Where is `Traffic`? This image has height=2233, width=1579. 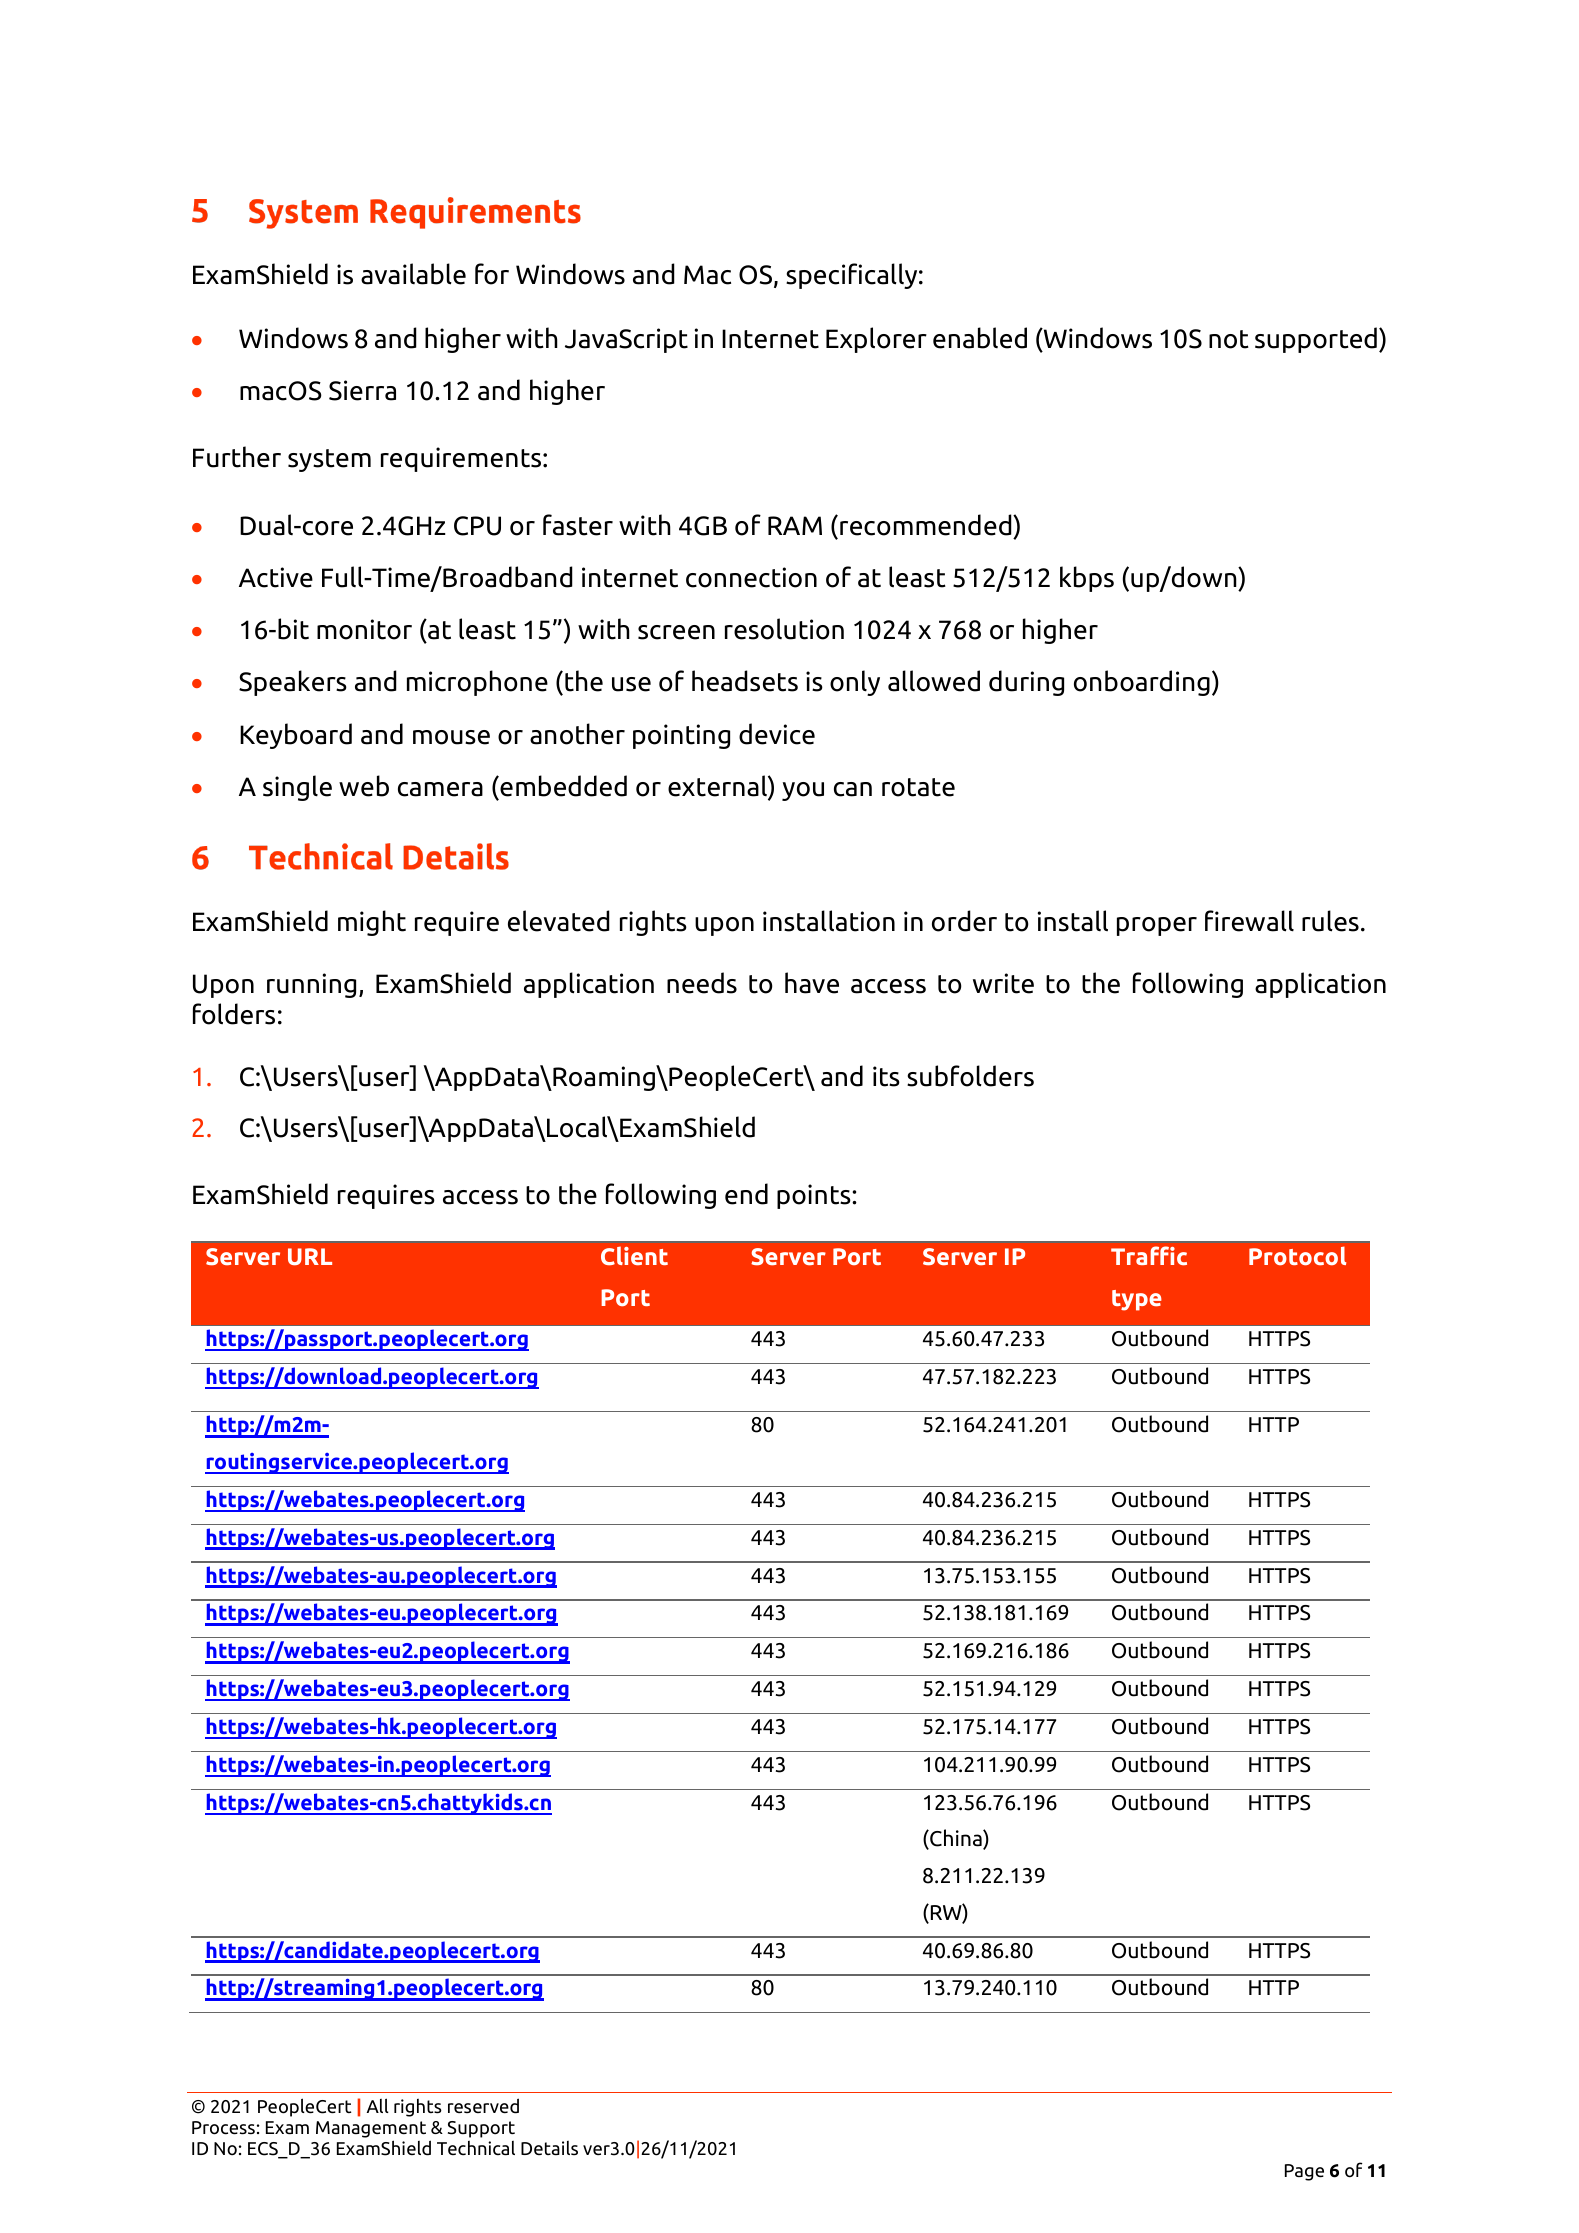
Traffic is located at coordinates (1149, 1256).
